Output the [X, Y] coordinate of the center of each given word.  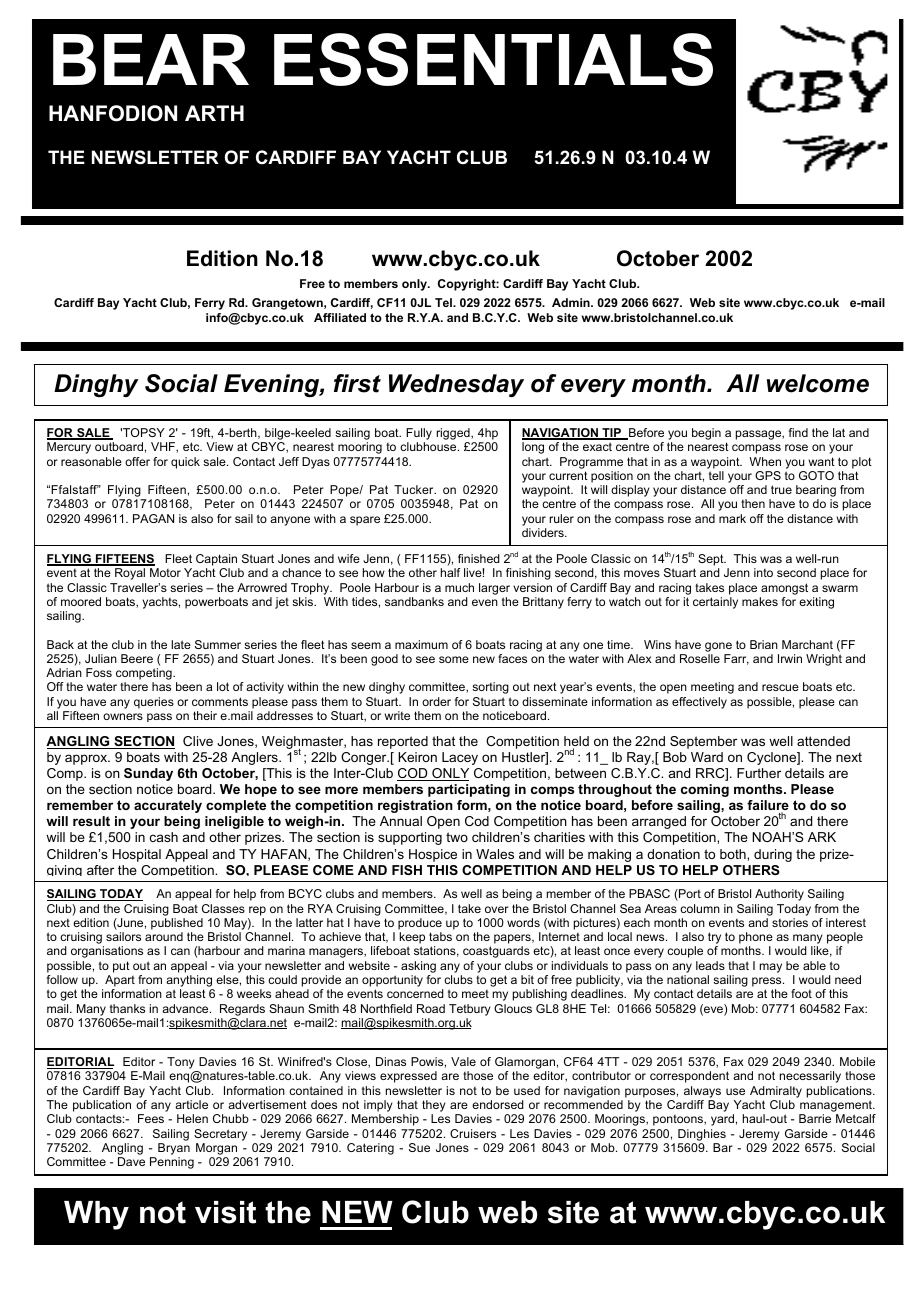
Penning [172, 1163]
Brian [764, 644]
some [454, 659]
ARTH [214, 113]
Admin [572, 302]
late [181, 644]
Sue [419, 1147]
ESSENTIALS [493, 59]
